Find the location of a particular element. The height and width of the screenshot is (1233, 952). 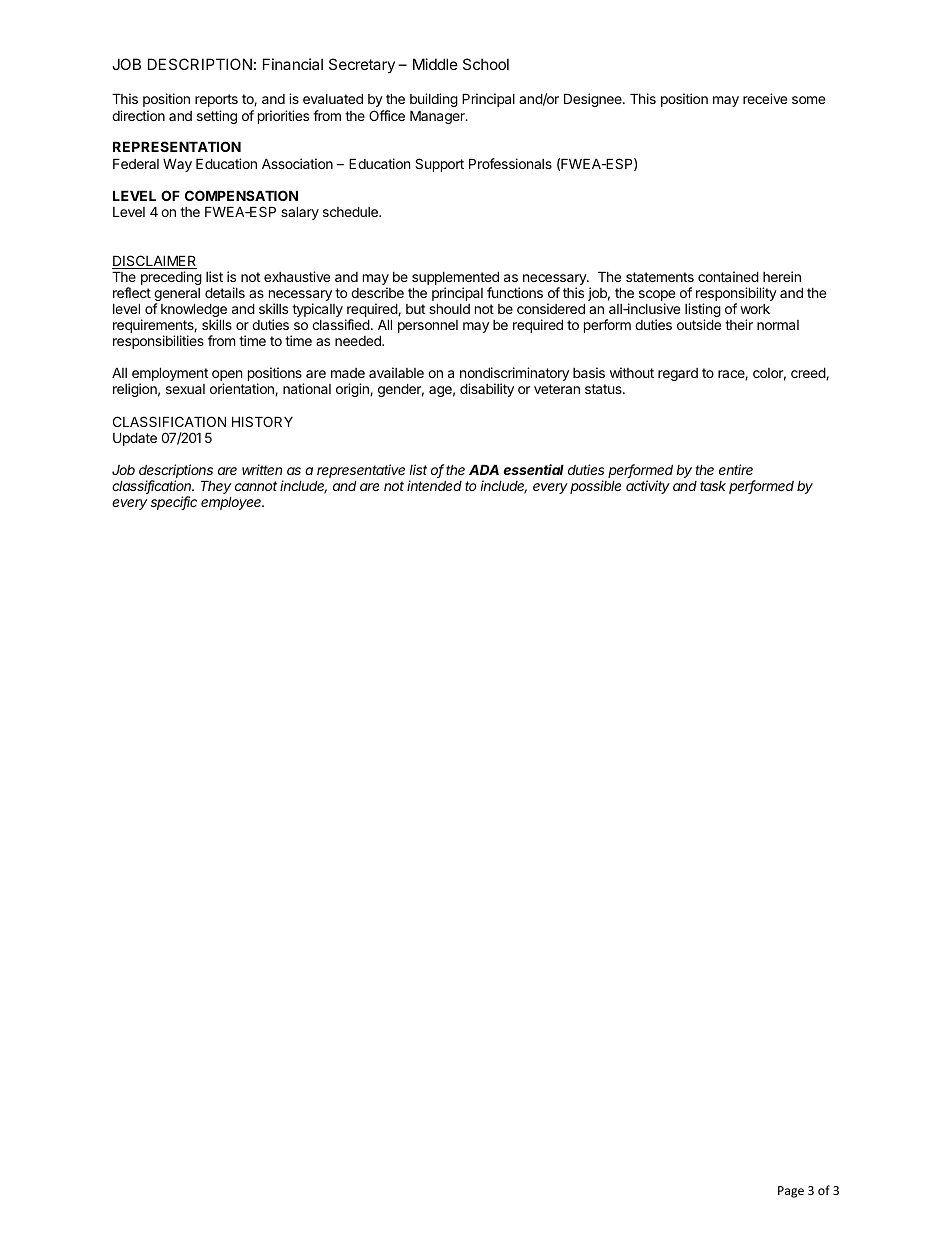

intended is located at coordinates (434, 485).
